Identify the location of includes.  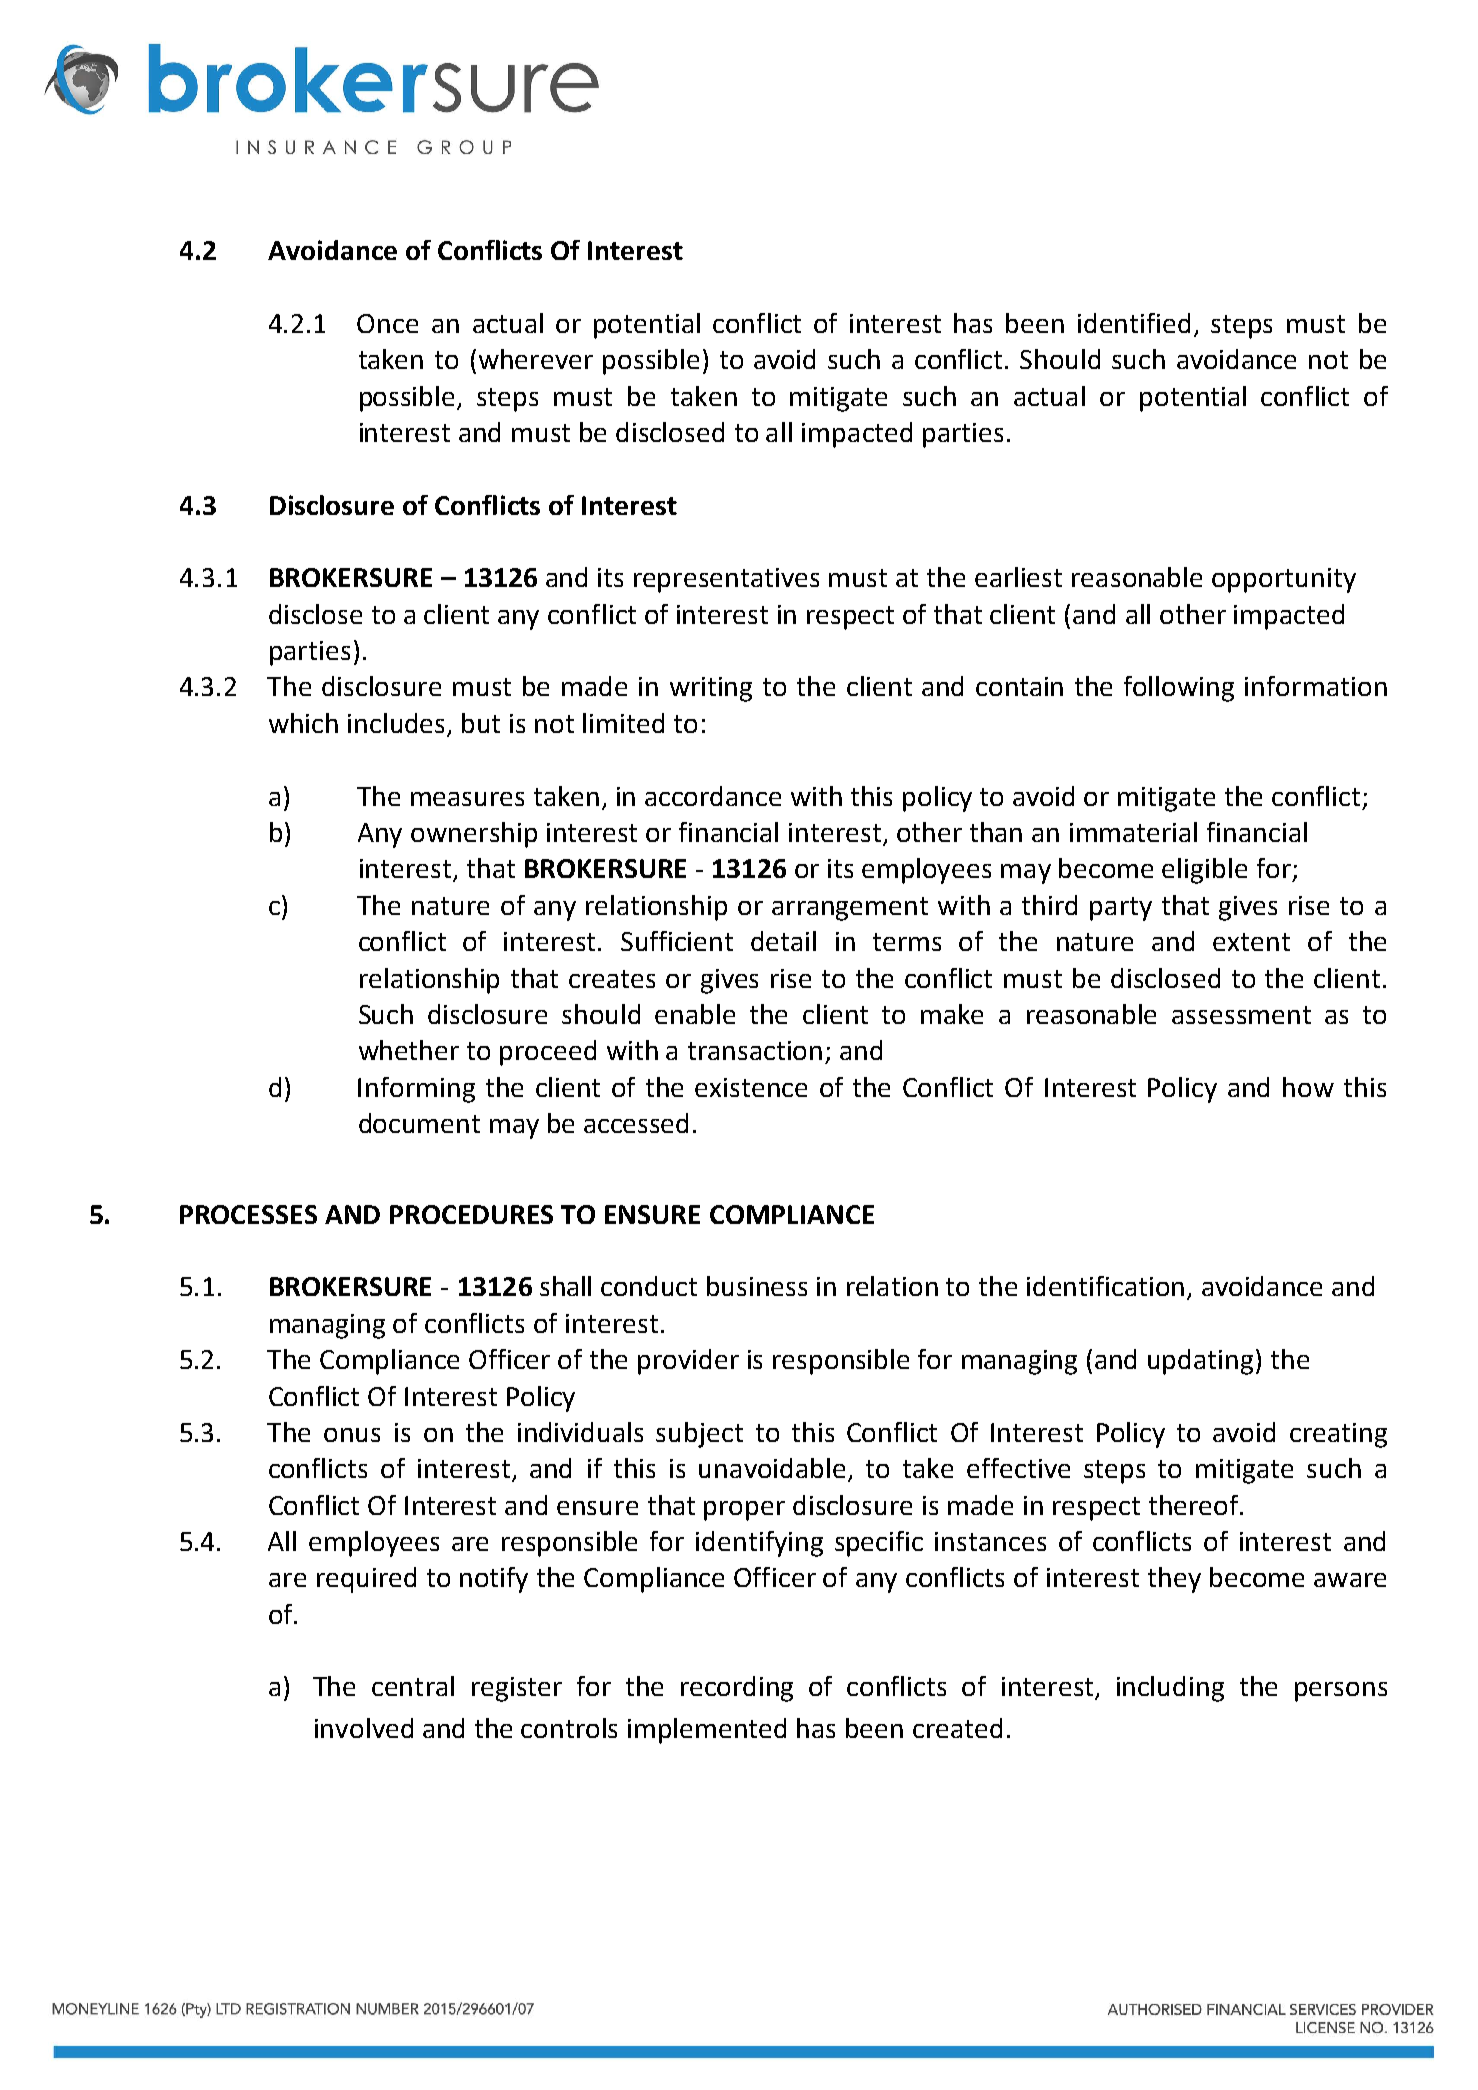
(398, 724).
